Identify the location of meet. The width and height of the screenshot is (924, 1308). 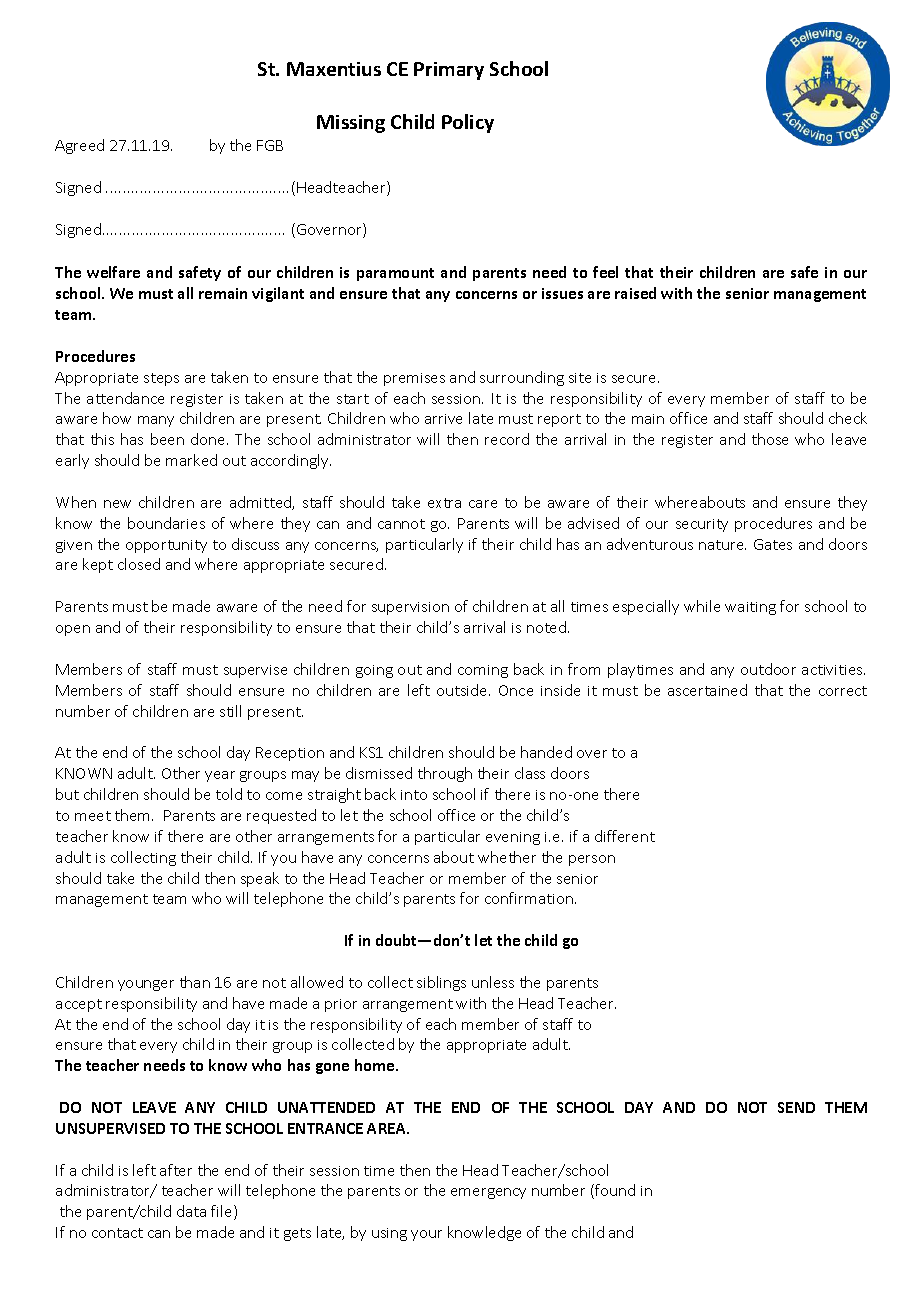
(93, 816).
